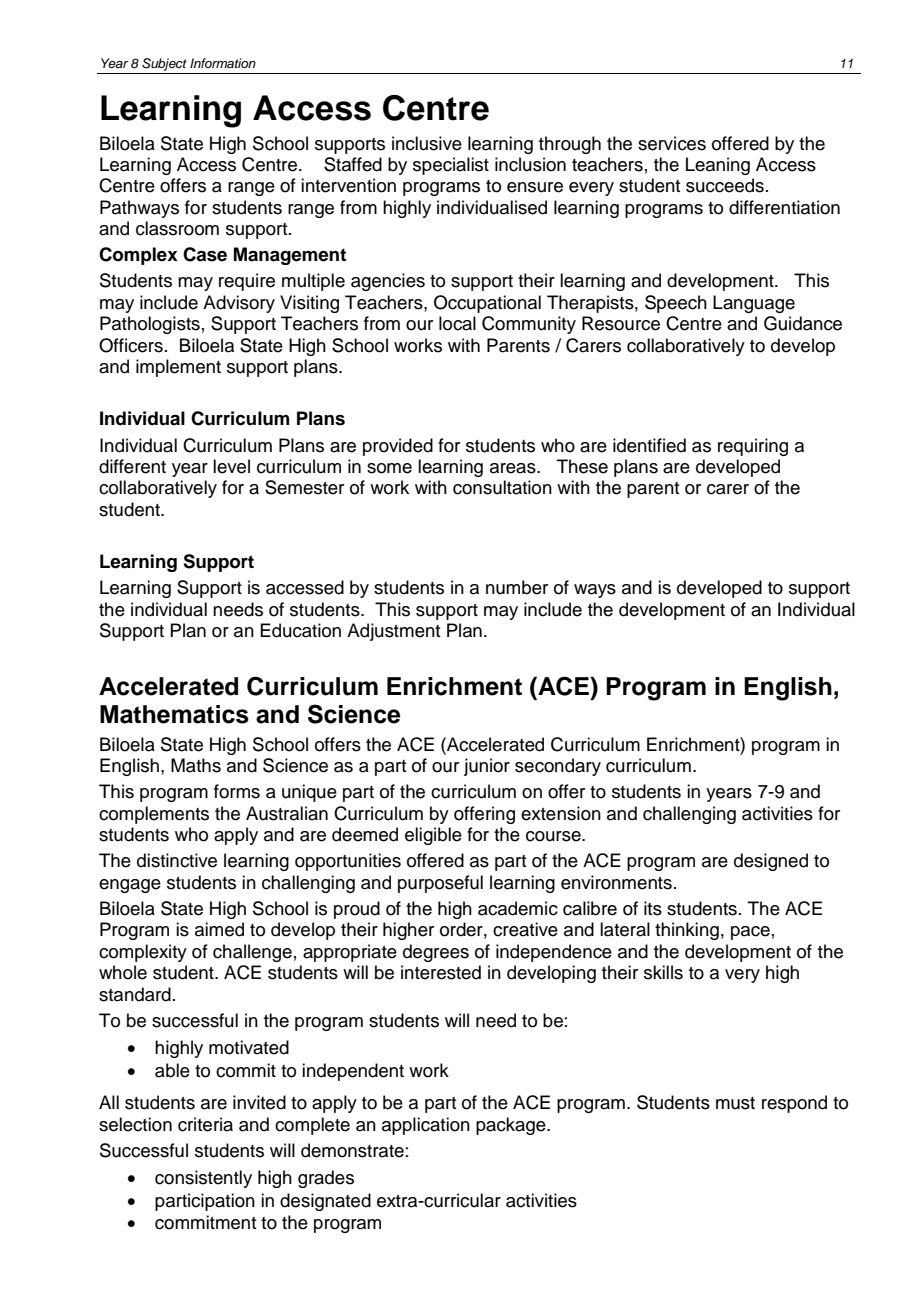 Image resolution: width=924 pixels, height=1308 pixels. I want to click on number, so click(517, 587).
